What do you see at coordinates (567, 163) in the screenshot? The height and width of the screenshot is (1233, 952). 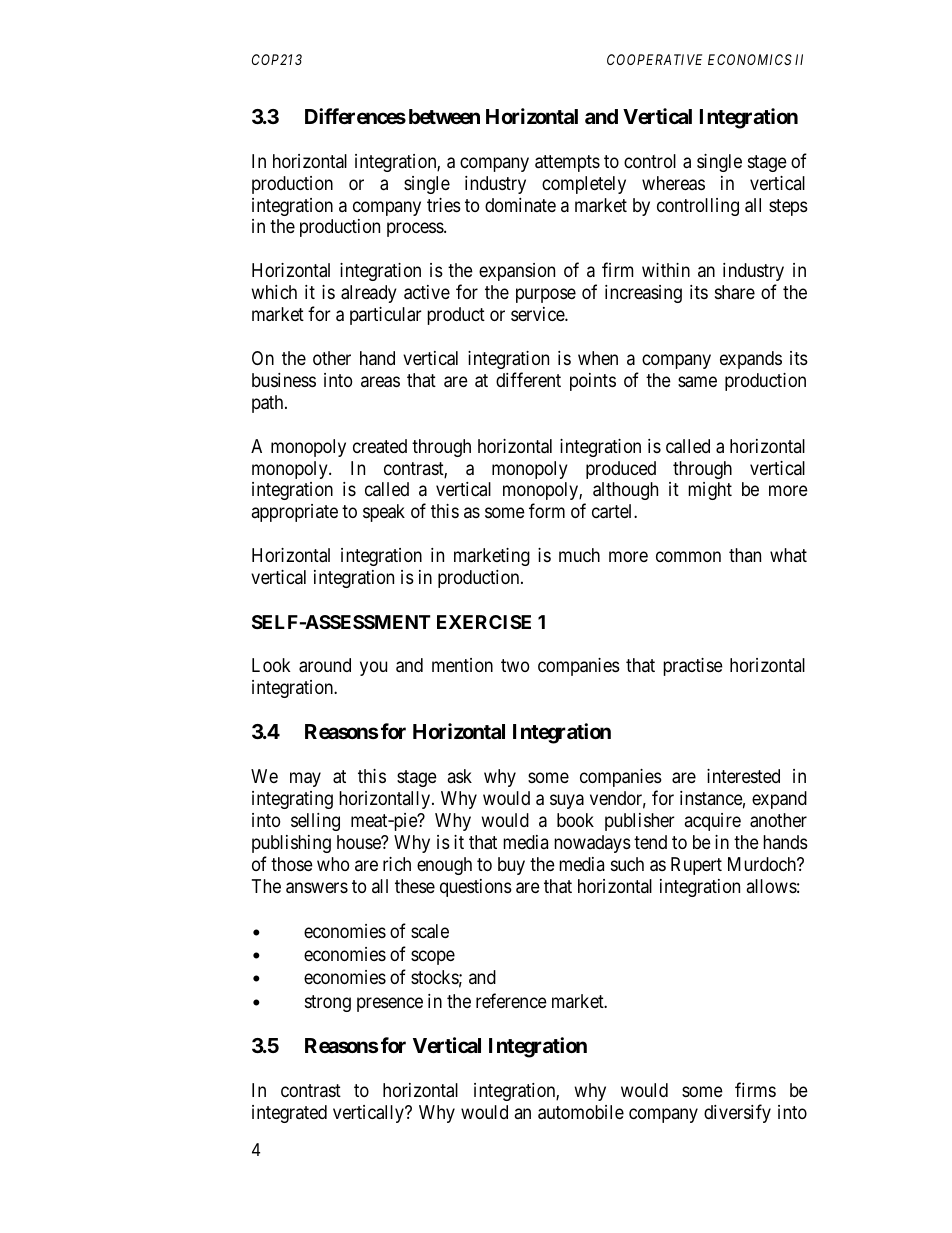 I see `attempts` at bounding box center [567, 163].
